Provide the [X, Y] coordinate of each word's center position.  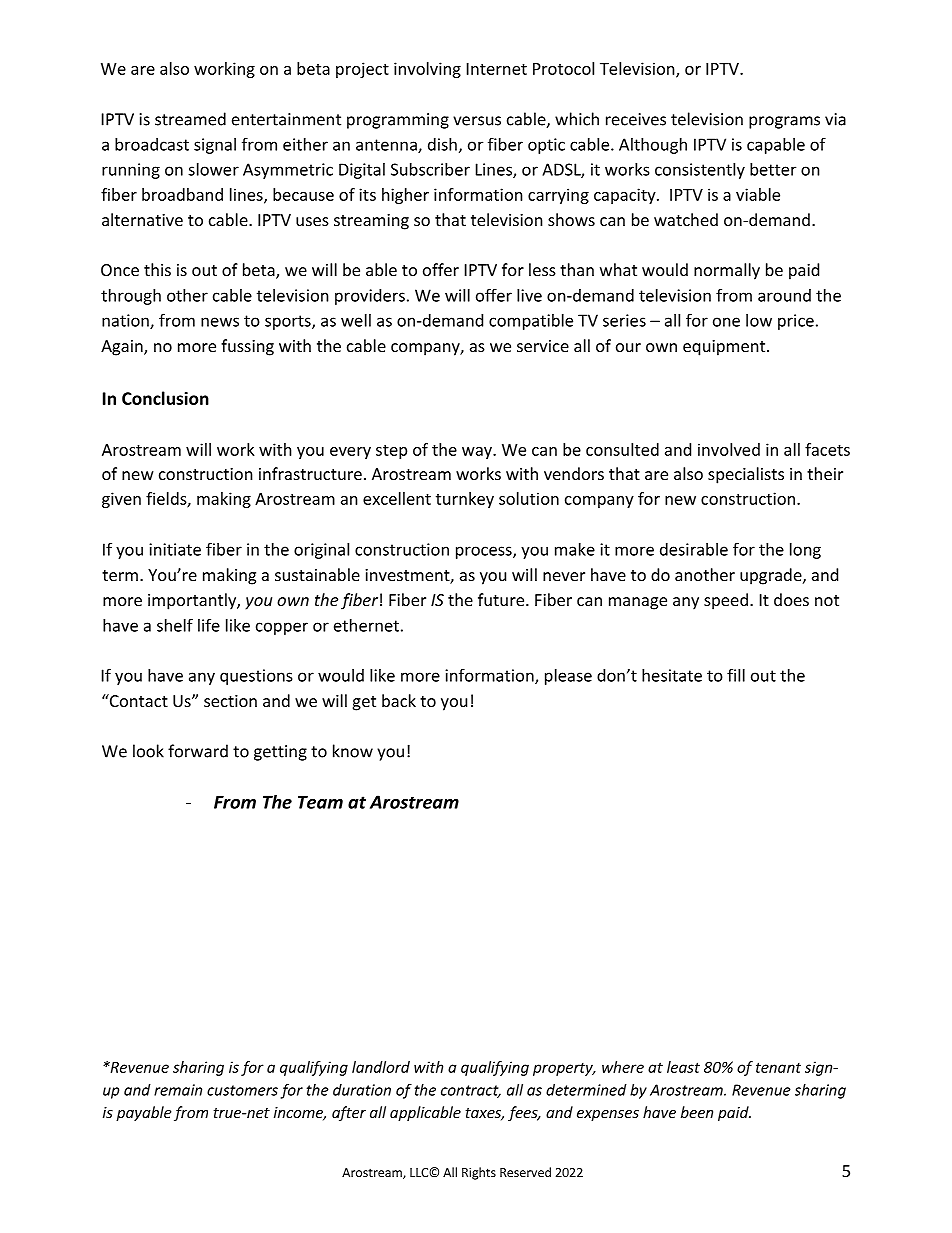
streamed [190, 119]
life [209, 625]
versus [477, 121]
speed [726, 601]
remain [178, 1090]
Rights [479, 1173]
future [502, 599]
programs [784, 122]
